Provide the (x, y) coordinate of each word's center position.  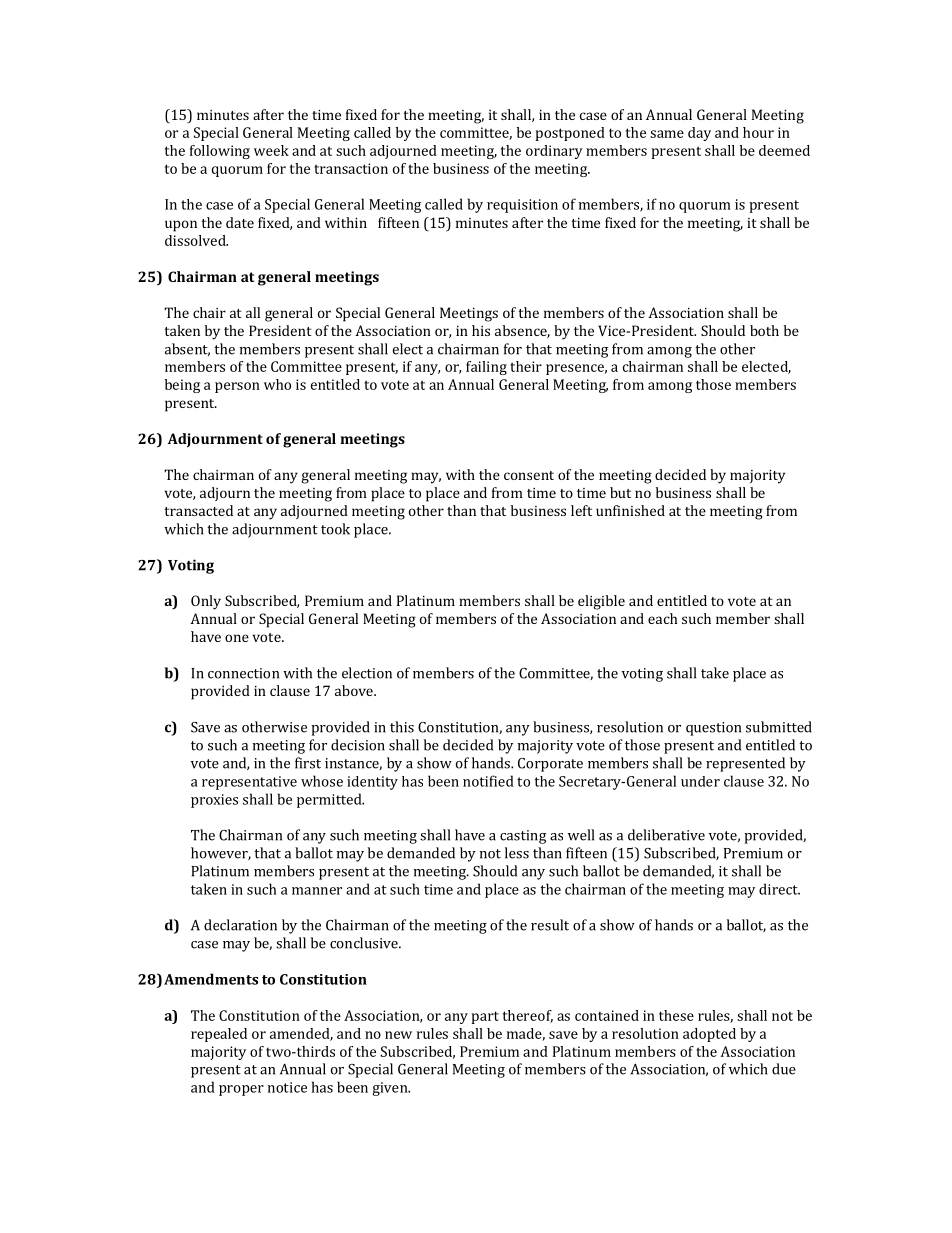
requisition (522, 206)
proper (241, 1090)
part (485, 1017)
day (699, 134)
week (271, 150)
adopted (709, 1035)
